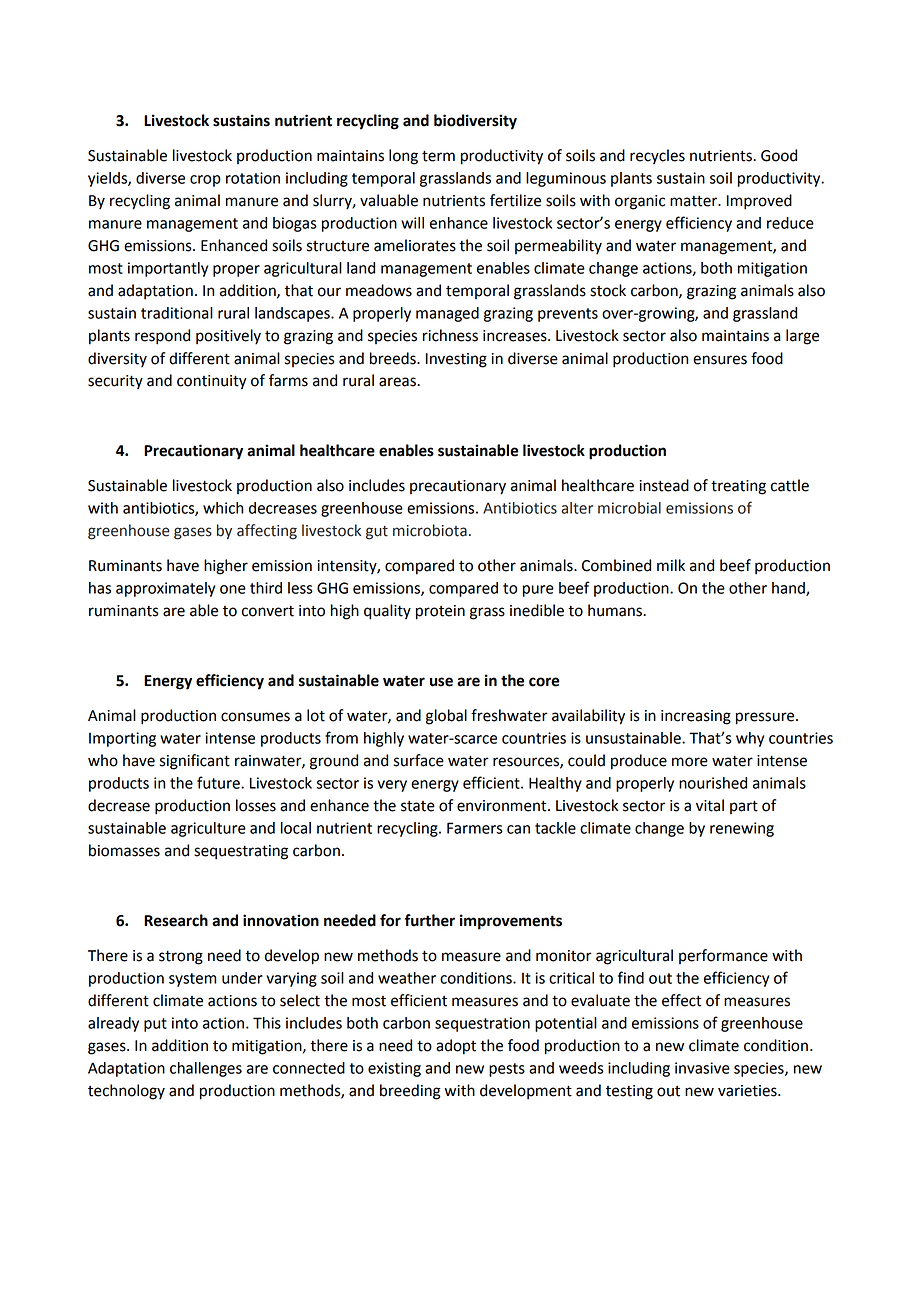 The height and width of the screenshot is (1308, 924). I want to click on term, so click(438, 156).
